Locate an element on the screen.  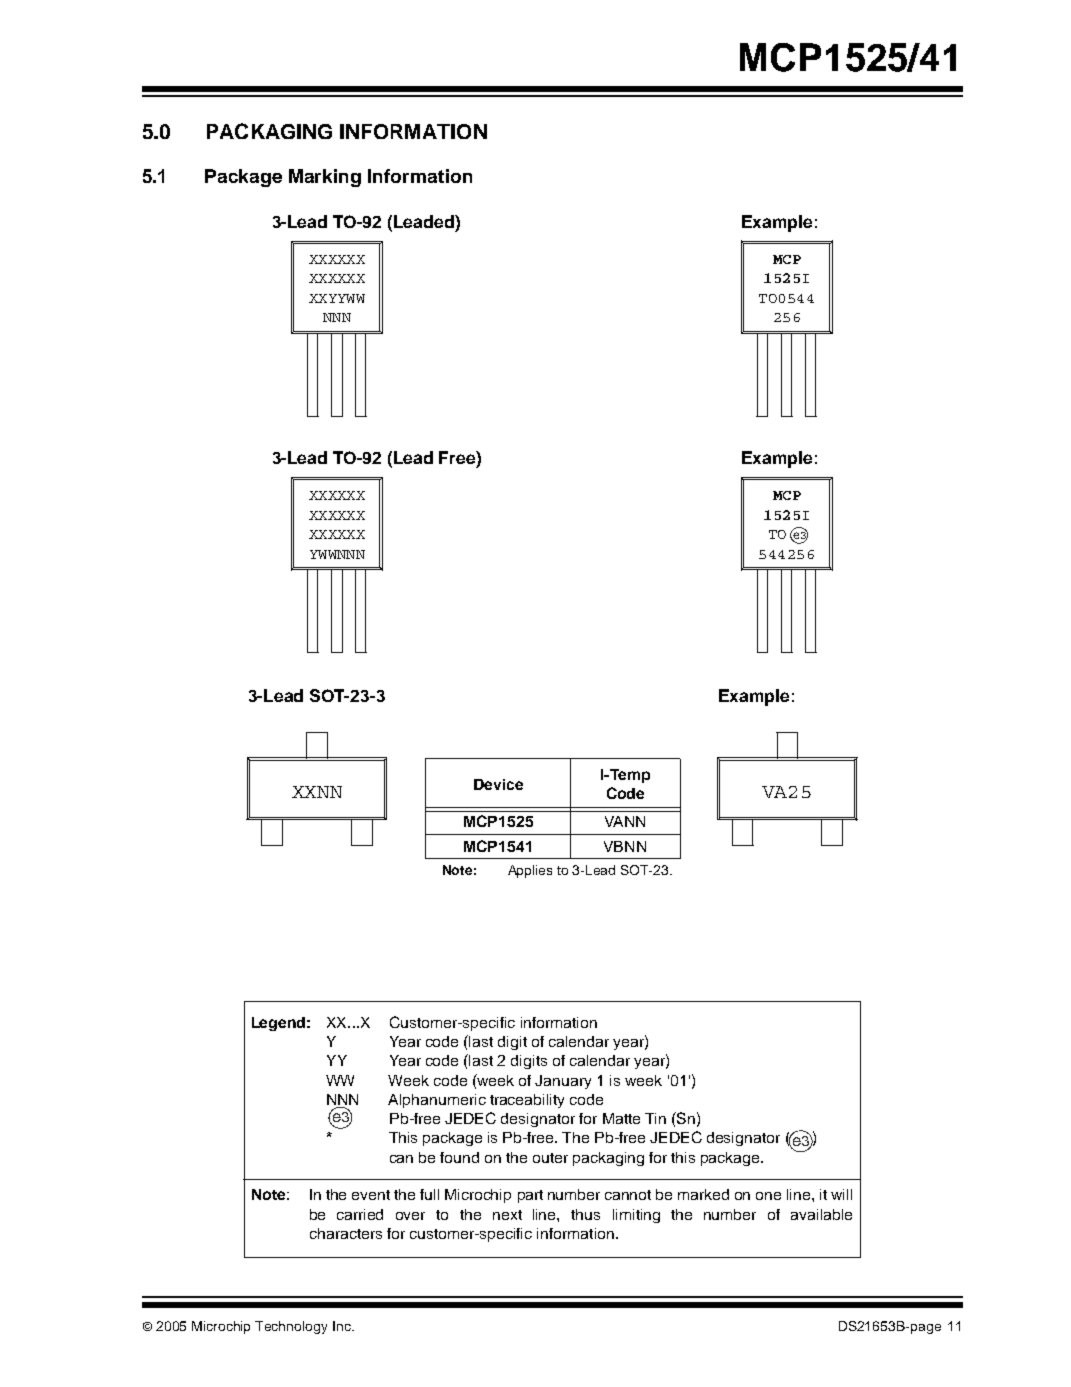
VANN is located at coordinates (625, 821).
